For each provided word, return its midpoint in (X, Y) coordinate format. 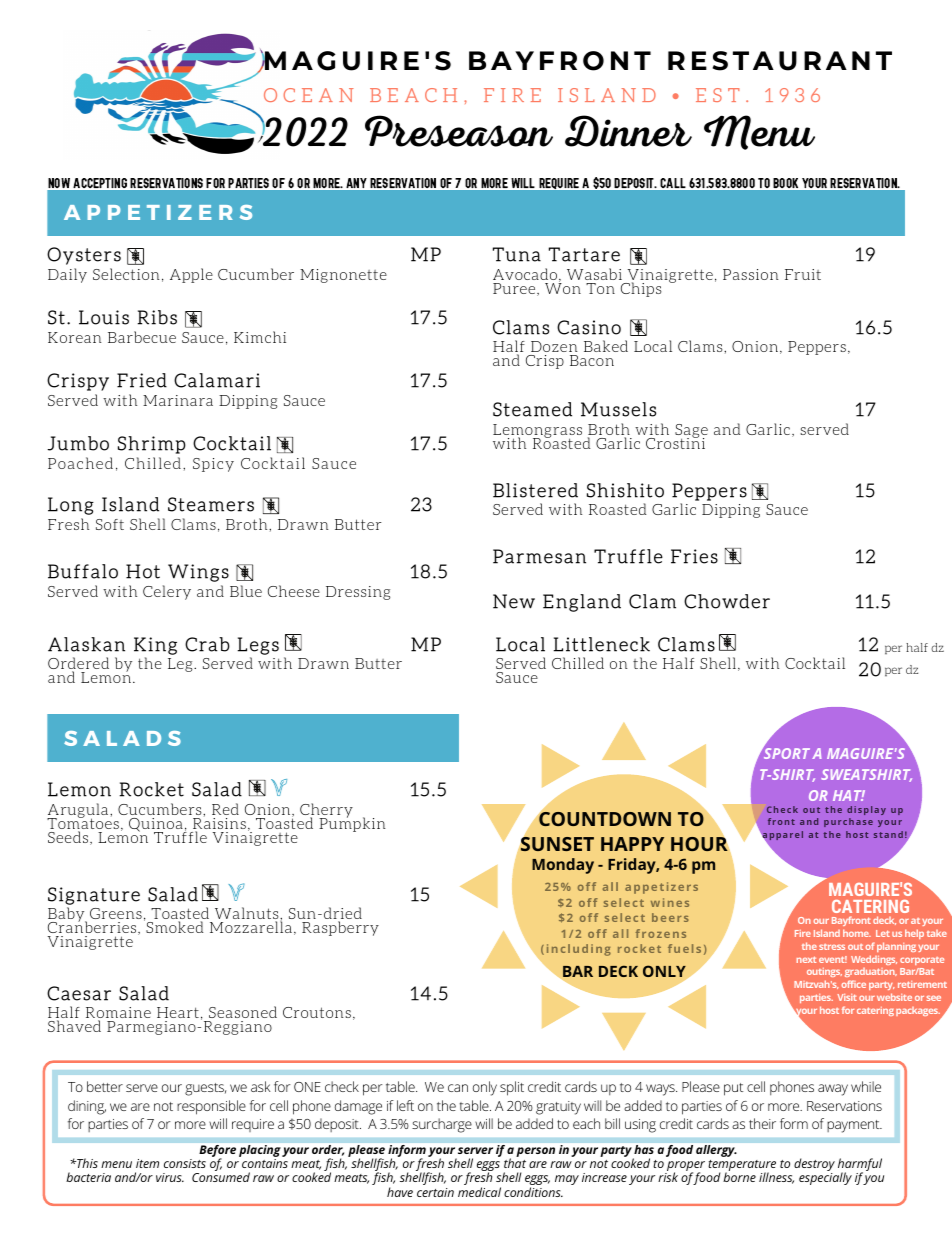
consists (185, 1163)
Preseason (459, 131)
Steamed (532, 409)
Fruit (803, 274)
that (515, 1162)
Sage (691, 432)
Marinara (178, 400)
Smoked (173, 926)
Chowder (727, 601)
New (514, 601)
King (155, 646)
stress (832, 947)
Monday (563, 866)
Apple (191, 275)
